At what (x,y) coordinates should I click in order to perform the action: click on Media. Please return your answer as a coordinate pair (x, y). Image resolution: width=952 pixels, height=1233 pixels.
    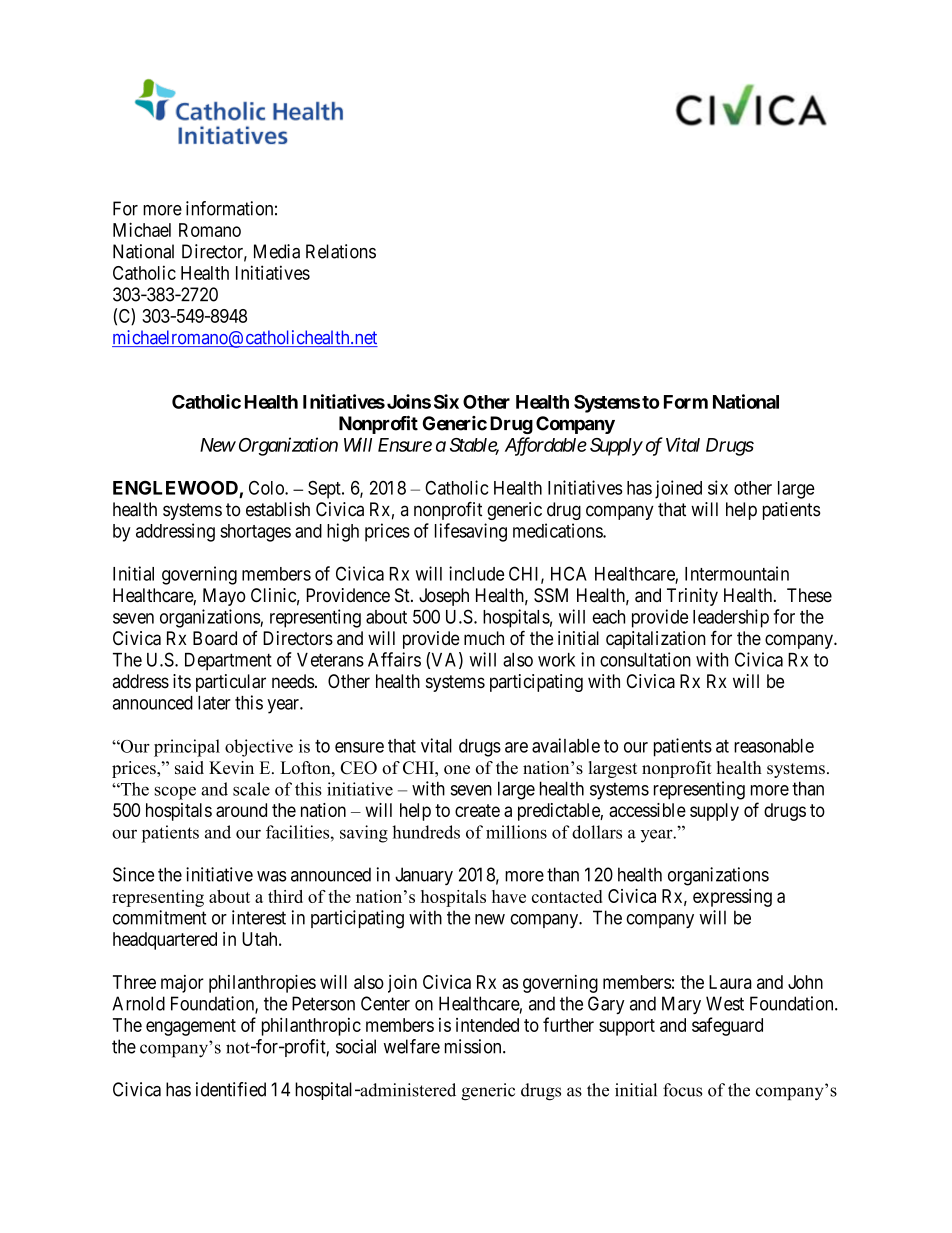
    Looking at the image, I should click on (277, 251).
